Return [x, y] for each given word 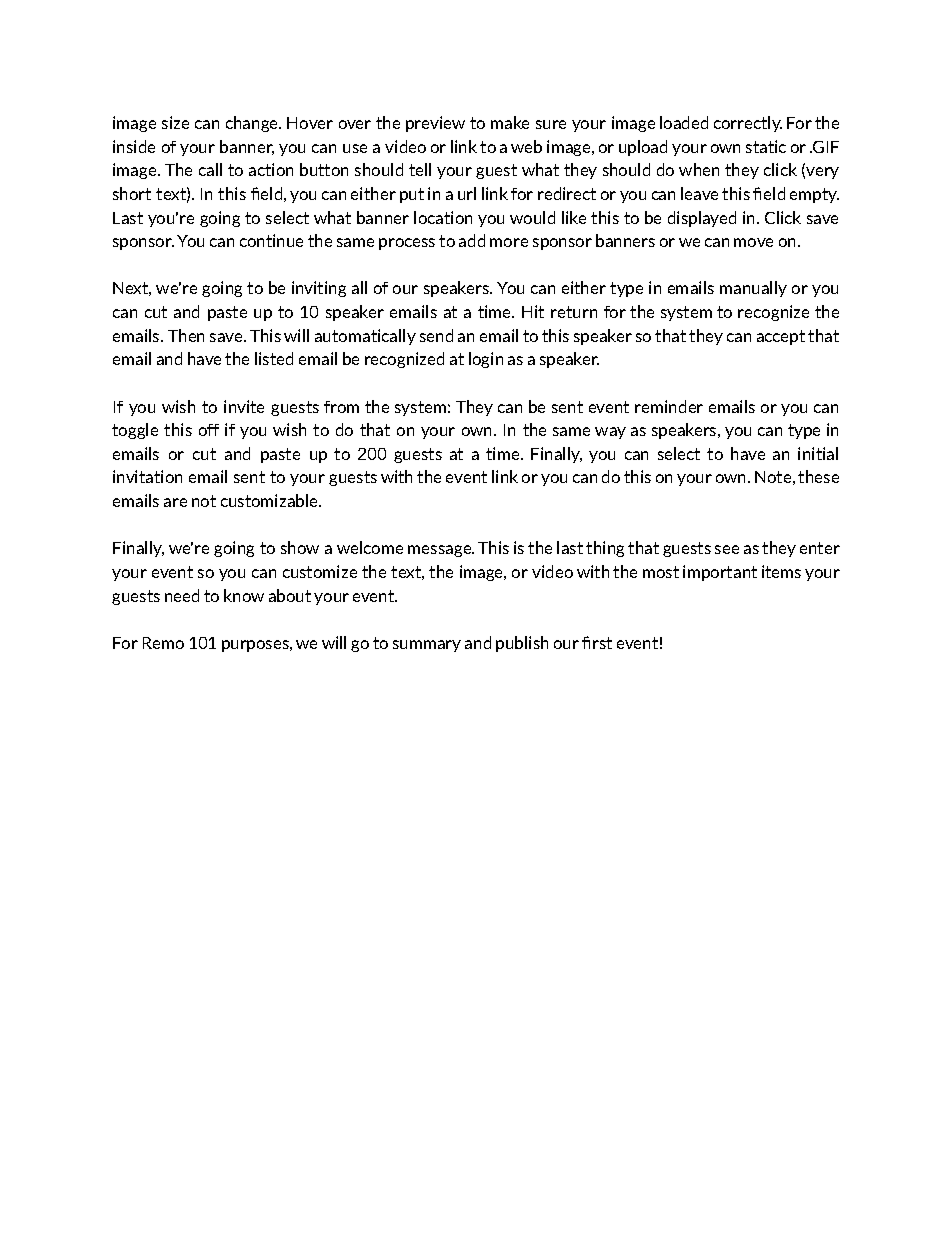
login [486, 360]
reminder [669, 406]
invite [244, 406]
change [253, 124]
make [510, 122]
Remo [163, 643]
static [766, 146]
